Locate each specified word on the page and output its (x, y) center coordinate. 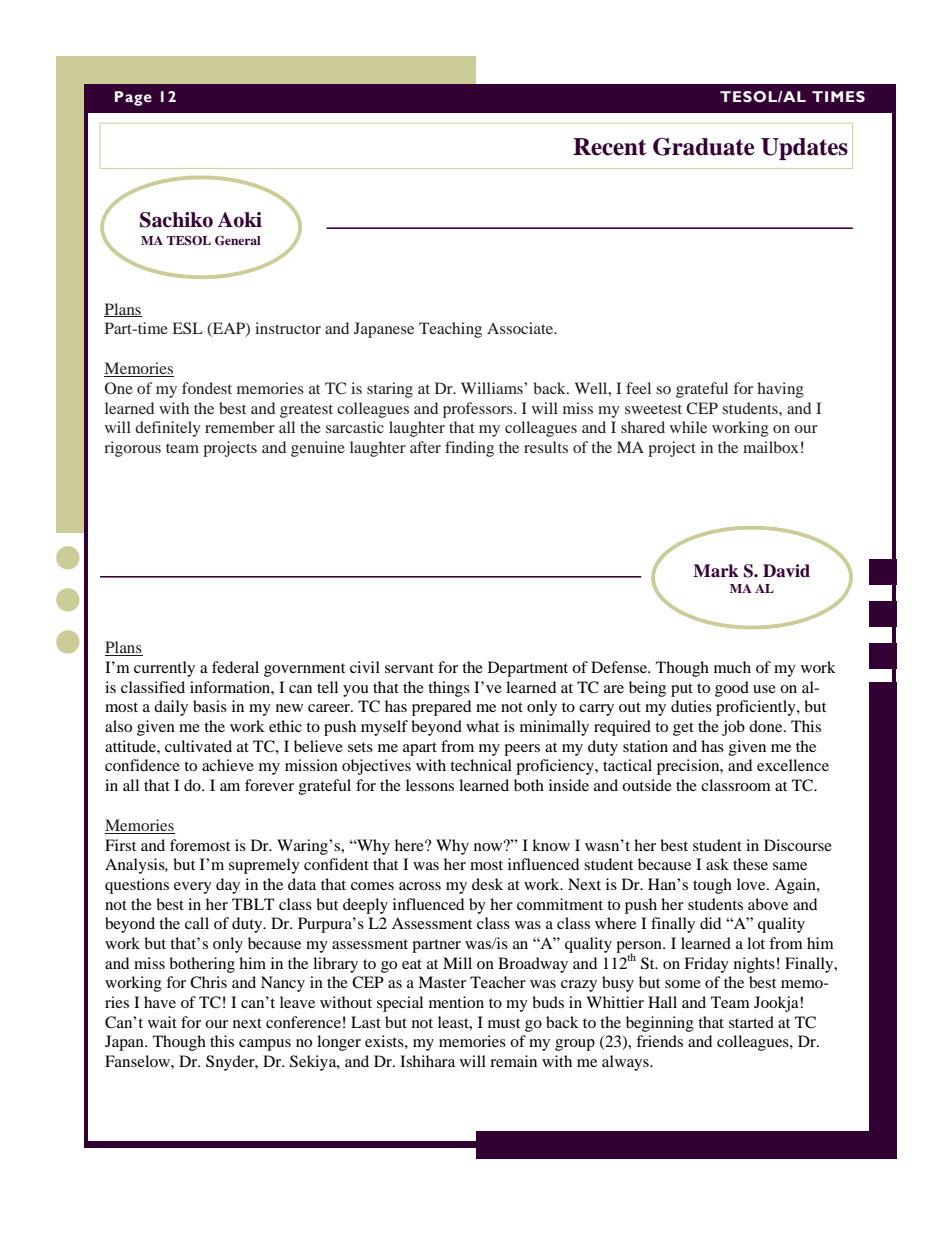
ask (717, 864)
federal (235, 667)
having (780, 390)
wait (162, 1022)
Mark (716, 570)
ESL (188, 328)
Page (133, 98)
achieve (228, 765)
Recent (609, 147)
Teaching (450, 330)
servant (409, 668)
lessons (430, 785)
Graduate (703, 146)
